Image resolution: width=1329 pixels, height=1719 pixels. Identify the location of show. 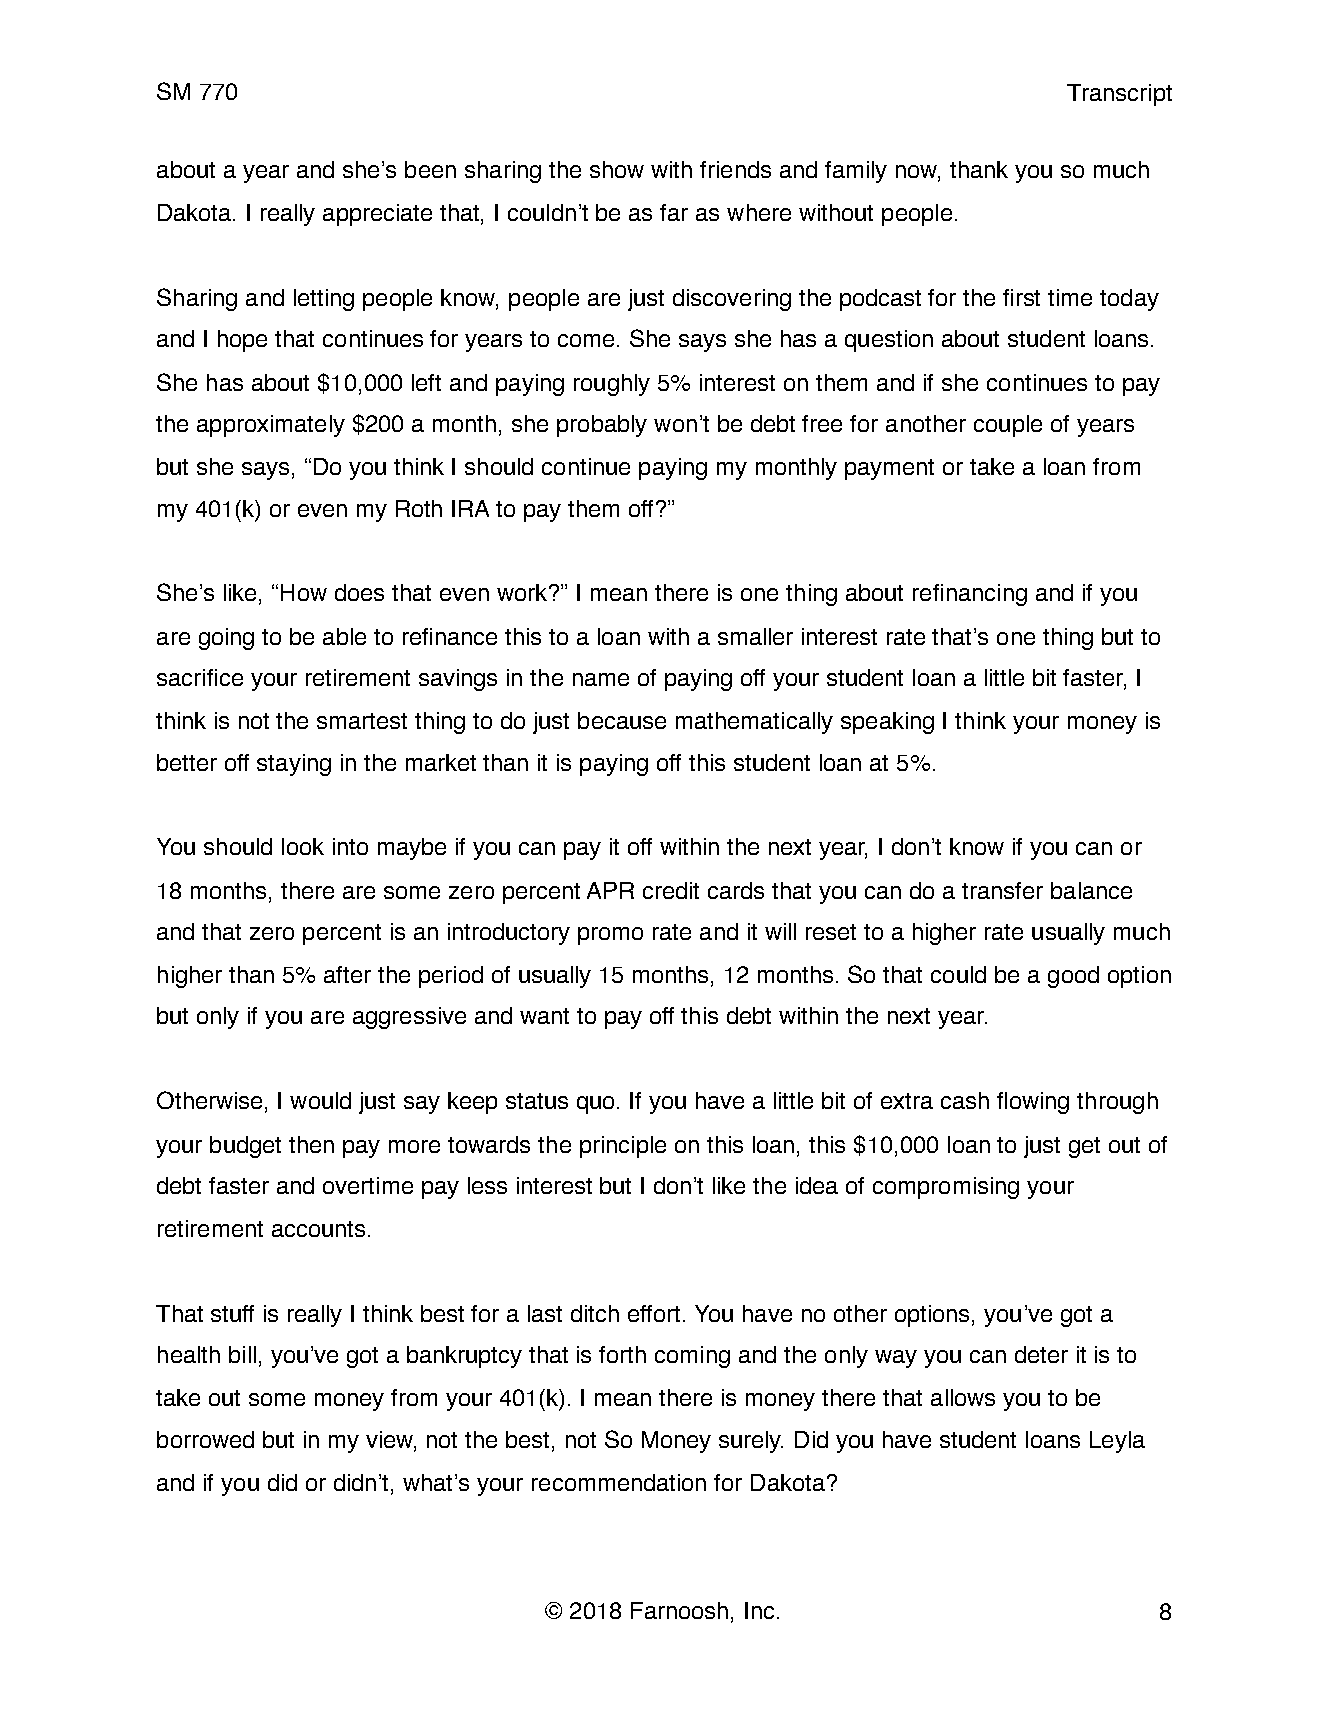
(617, 169).
